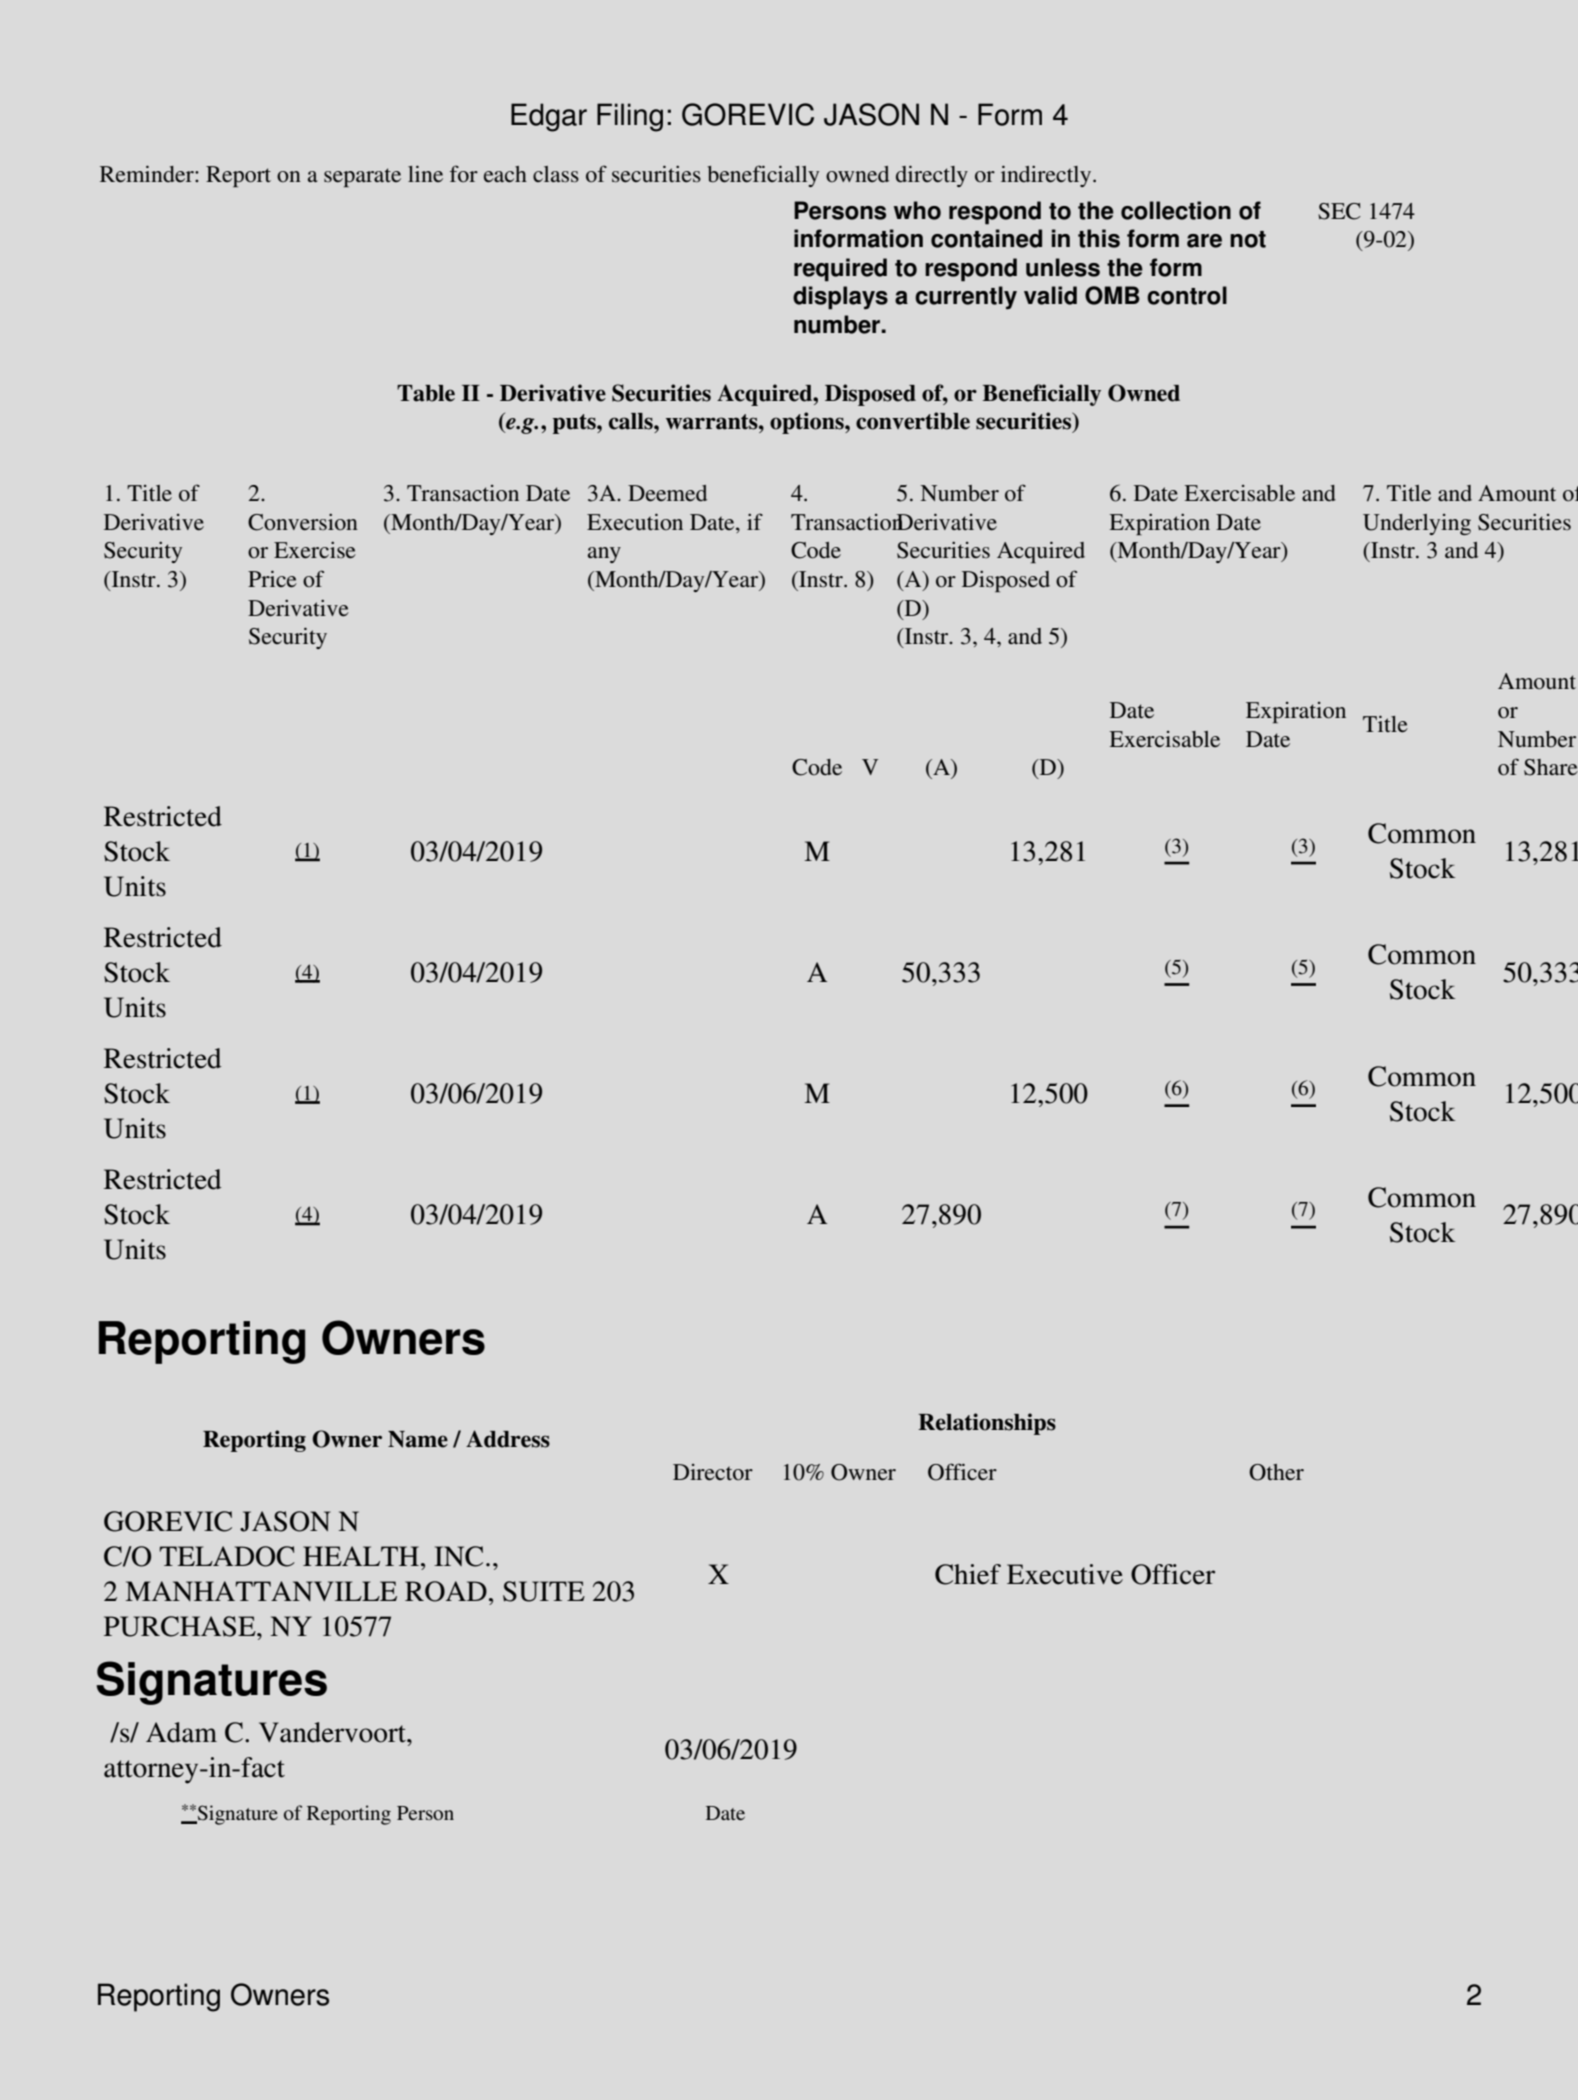  Describe the element at coordinates (1176, 210) in the page. I see `collection` at that location.
